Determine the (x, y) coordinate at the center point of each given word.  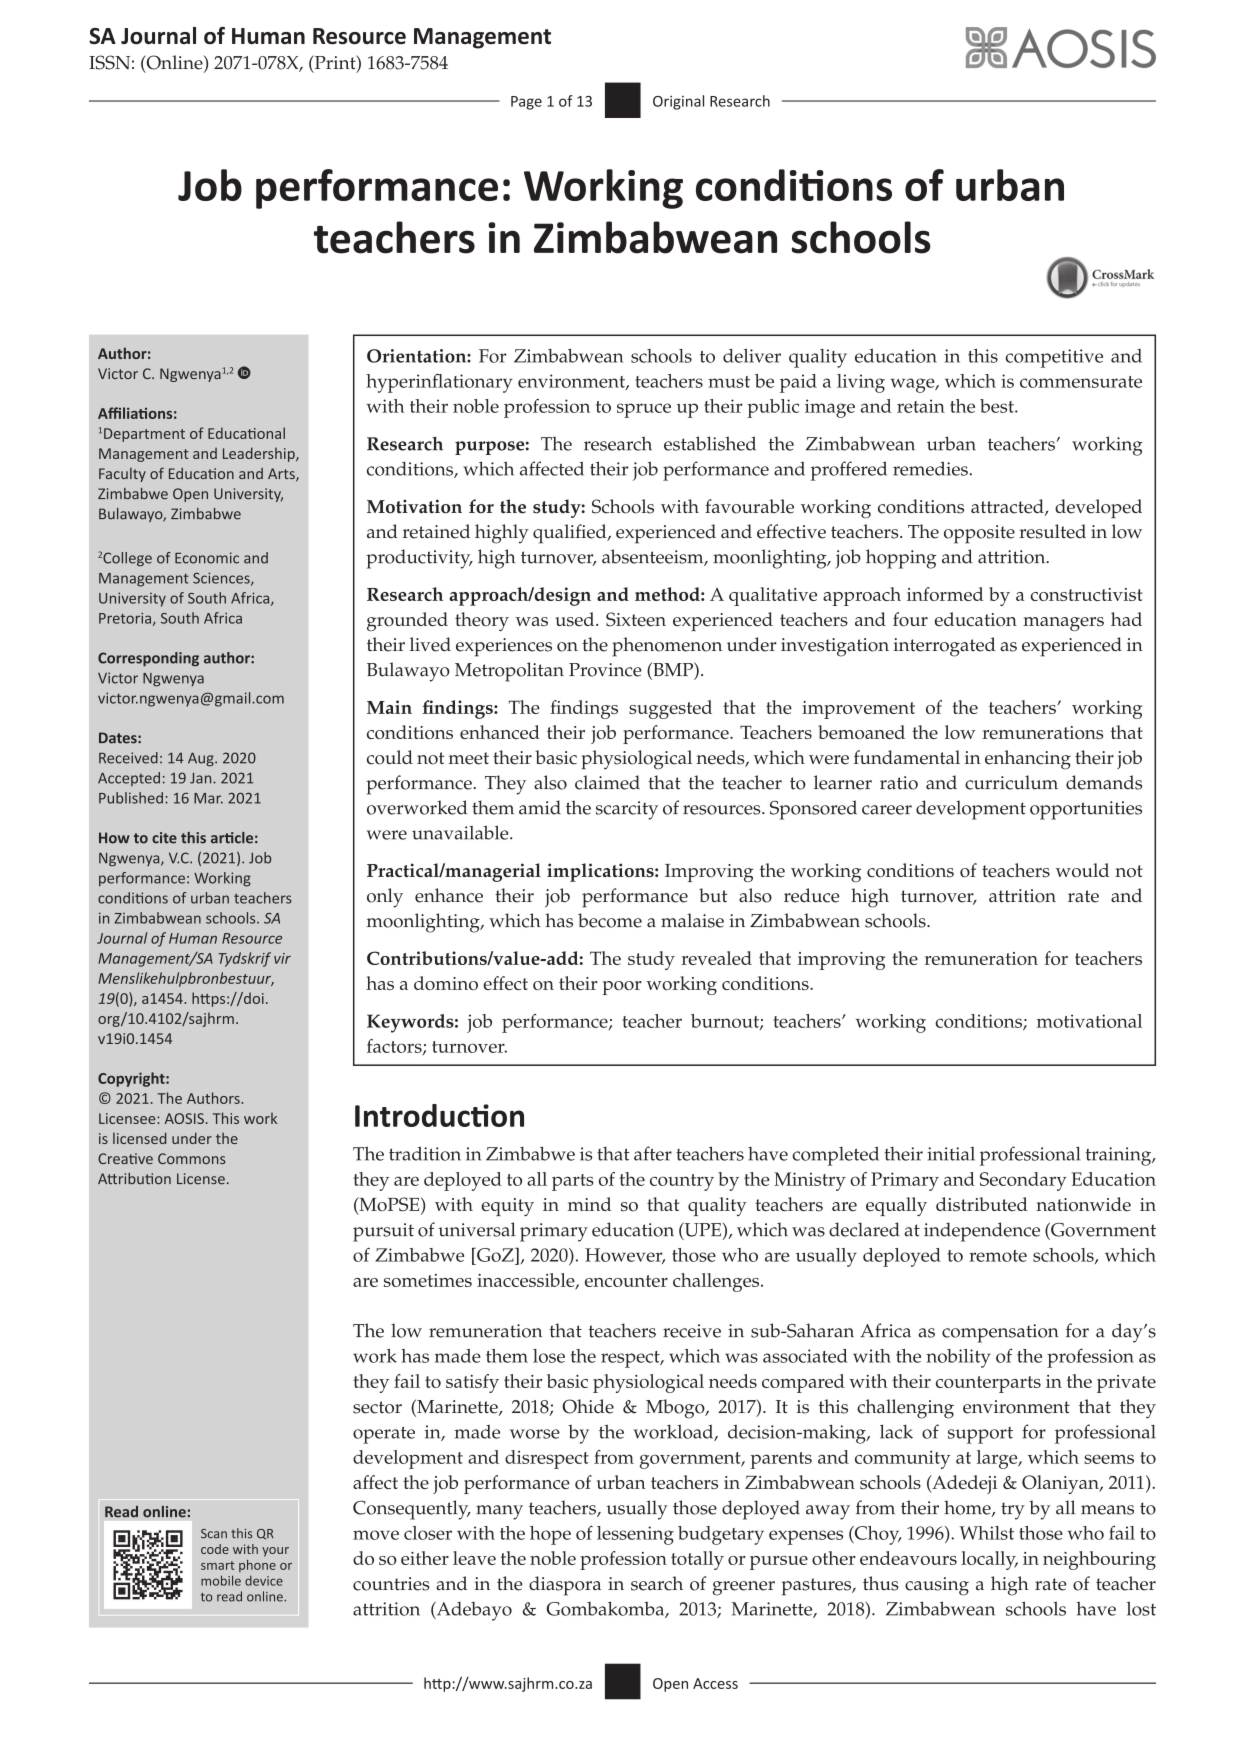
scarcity (627, 810)
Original (678, 102)
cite (164, 838)
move (376, 1535)
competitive (1054, 358)
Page (526, 103)
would (1082, 870)
